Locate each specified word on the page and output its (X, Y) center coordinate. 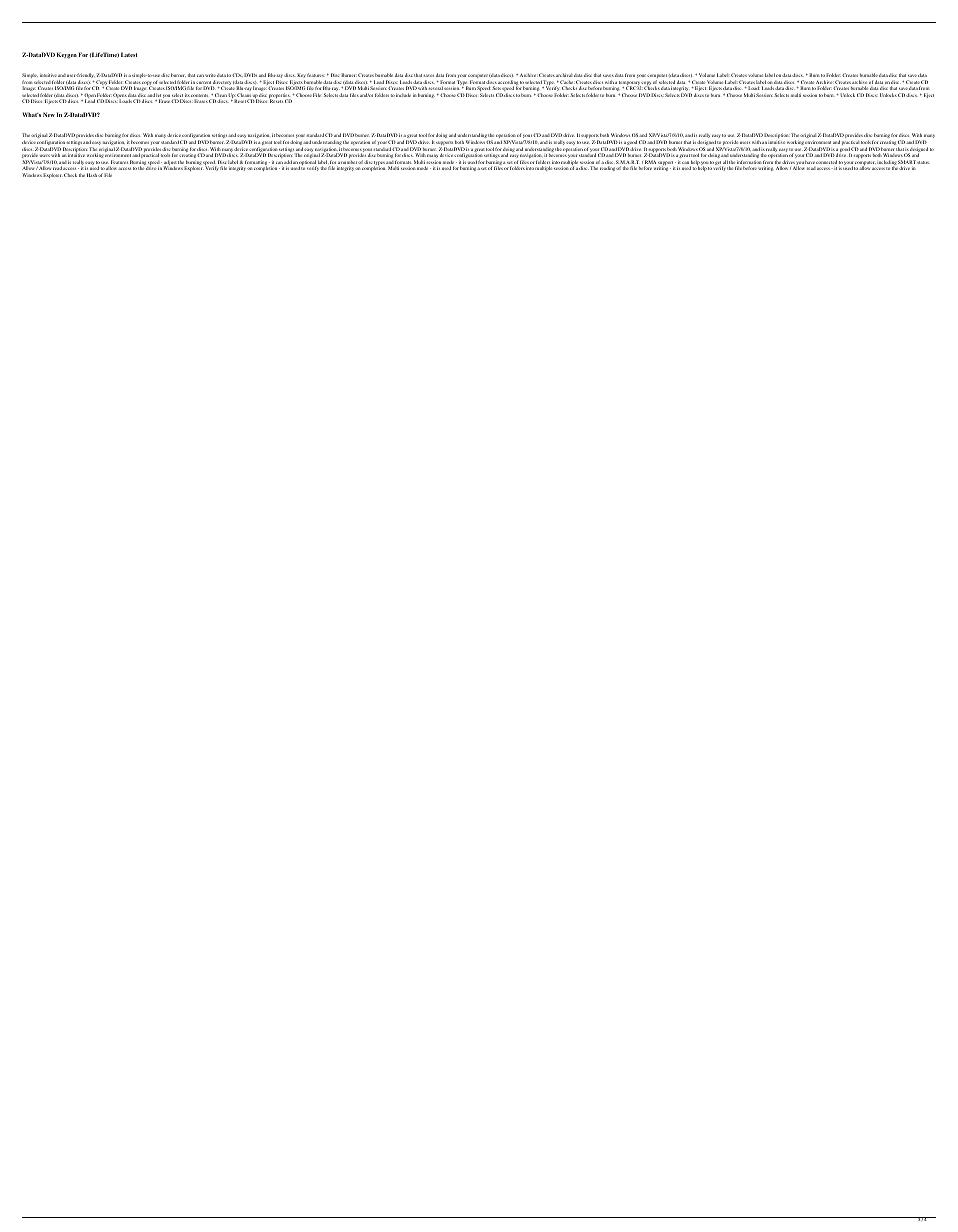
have (809, 162)
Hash (92, 175)
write (210, 75)
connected (826, 162)
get (719, 164)
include (403, 95)
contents (201, 97)
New (49, 114)
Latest (129, 54)
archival (564, 75)
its (187, 96)
